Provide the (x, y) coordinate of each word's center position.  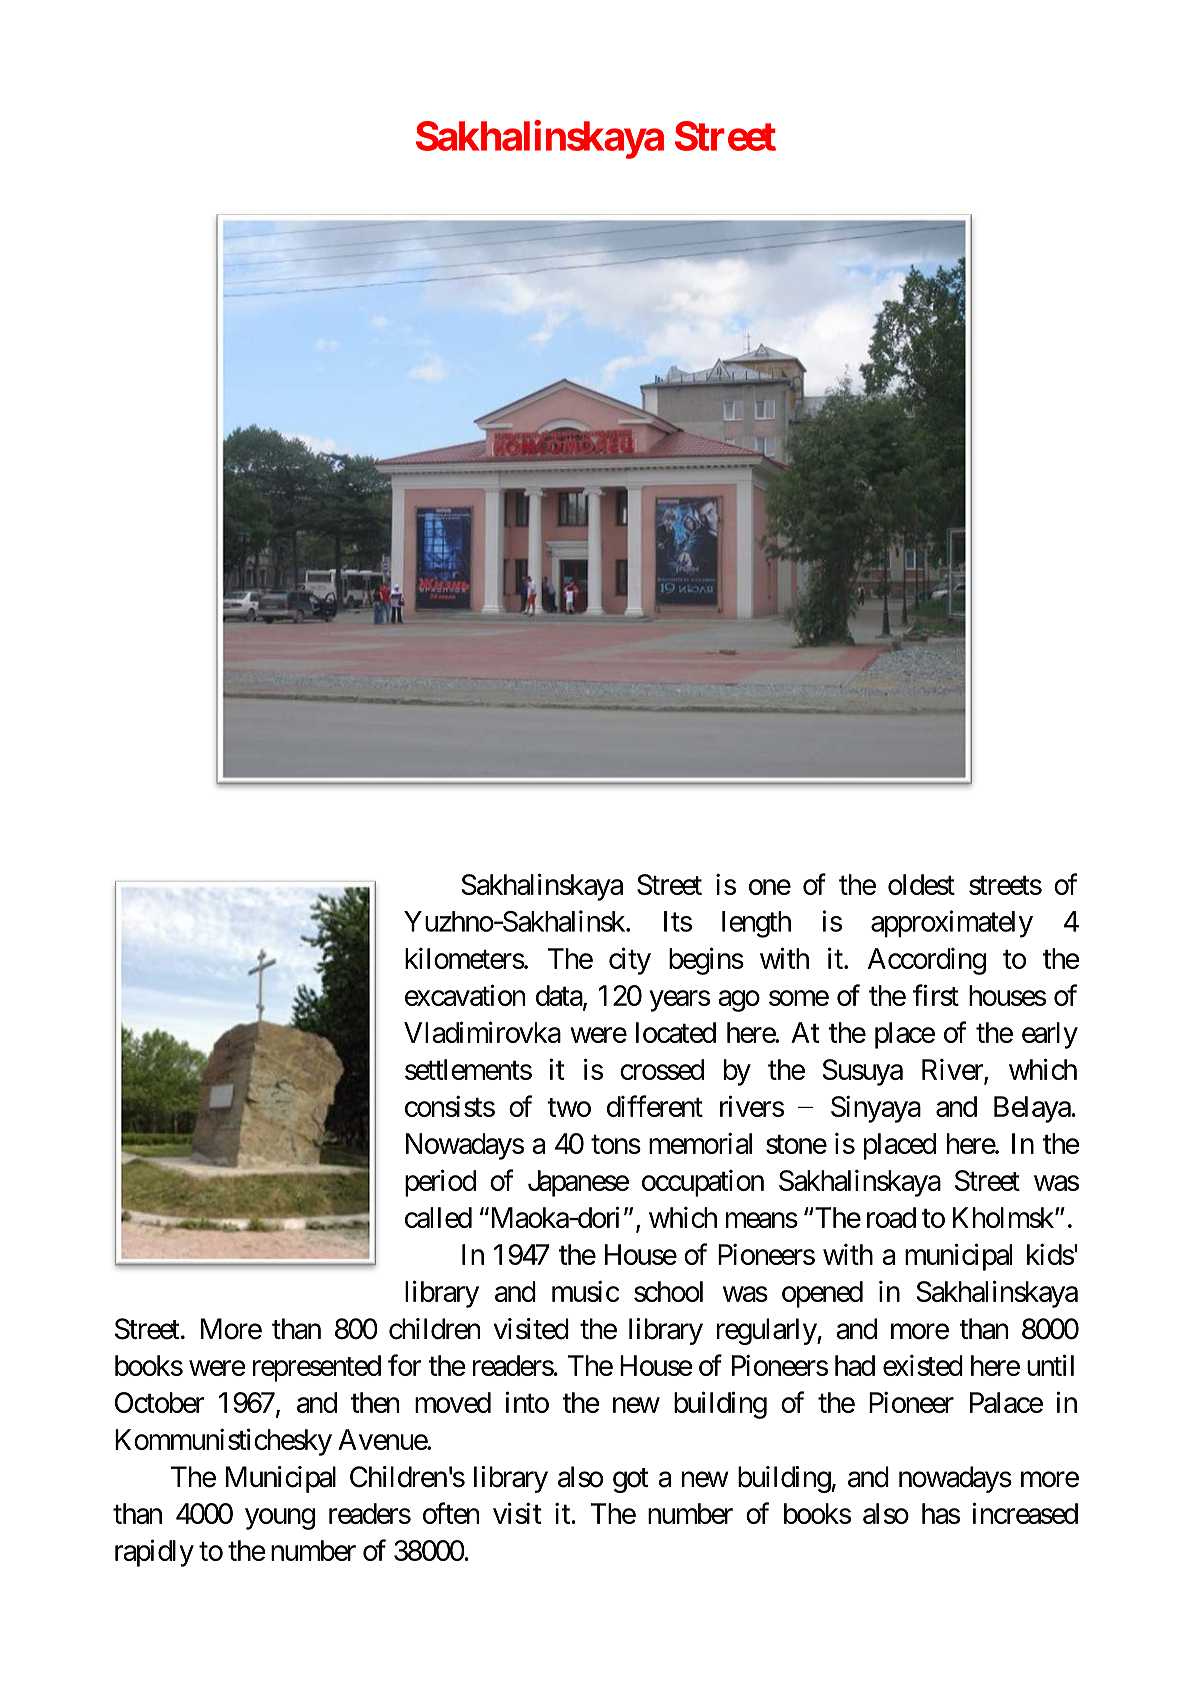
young (280, 1519)
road (891, 1217)
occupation (703, 1183)
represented (317, 1368)
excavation (465, 995)
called (438, 1217)
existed (923, 1365)
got (631, 1480)
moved (453, 1402)
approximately (952, 924)
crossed (662, 1069)
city (630, 961)
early (1050, 1035)
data (560, 996)
